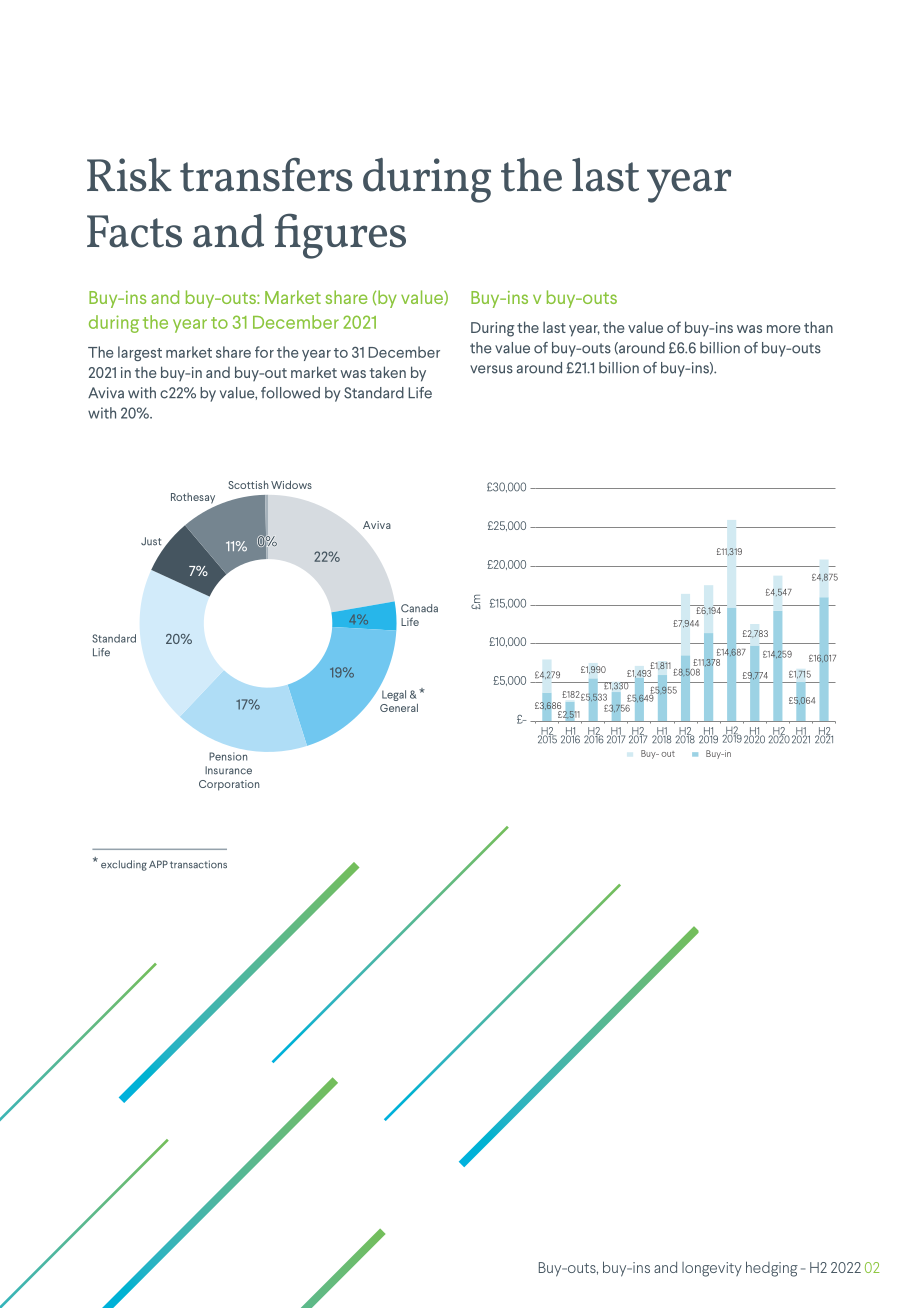  What do you see at coordinates (712, 1269) in the image?
I see `longevity` at bounding box center [712, 1269].
